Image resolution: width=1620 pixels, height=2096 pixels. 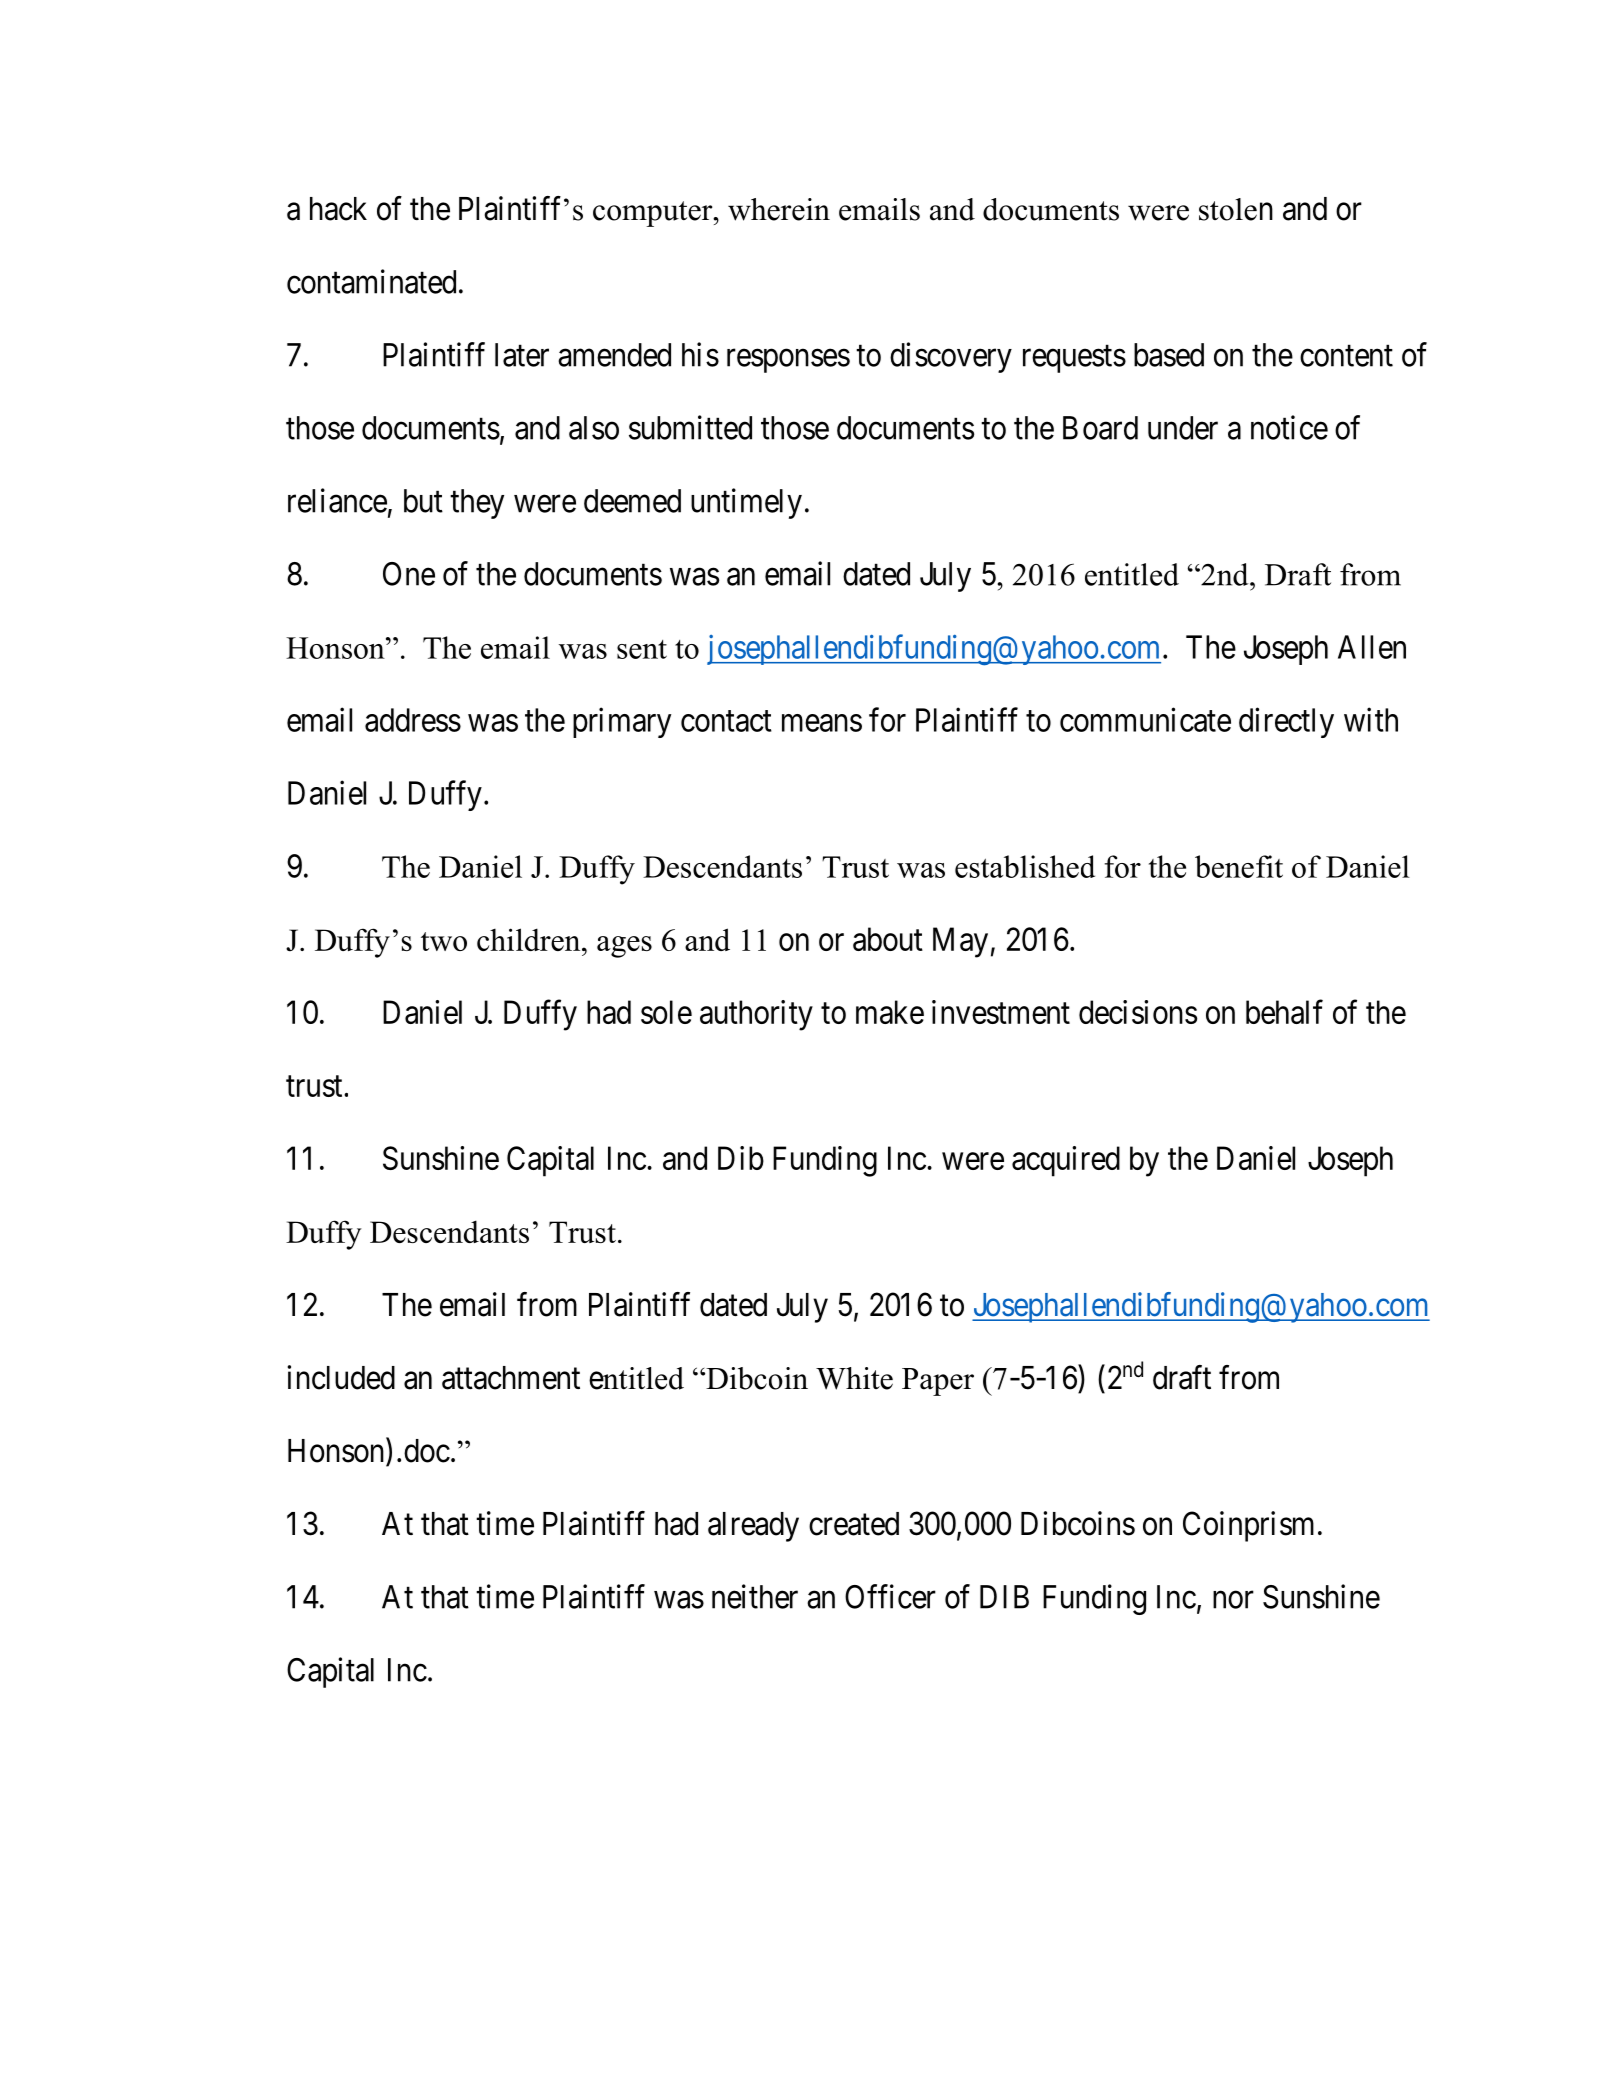 What do you see at coordinates (1236, 209) in the screenshot?
I see `stolen` at bounding box center [1236, 209].
